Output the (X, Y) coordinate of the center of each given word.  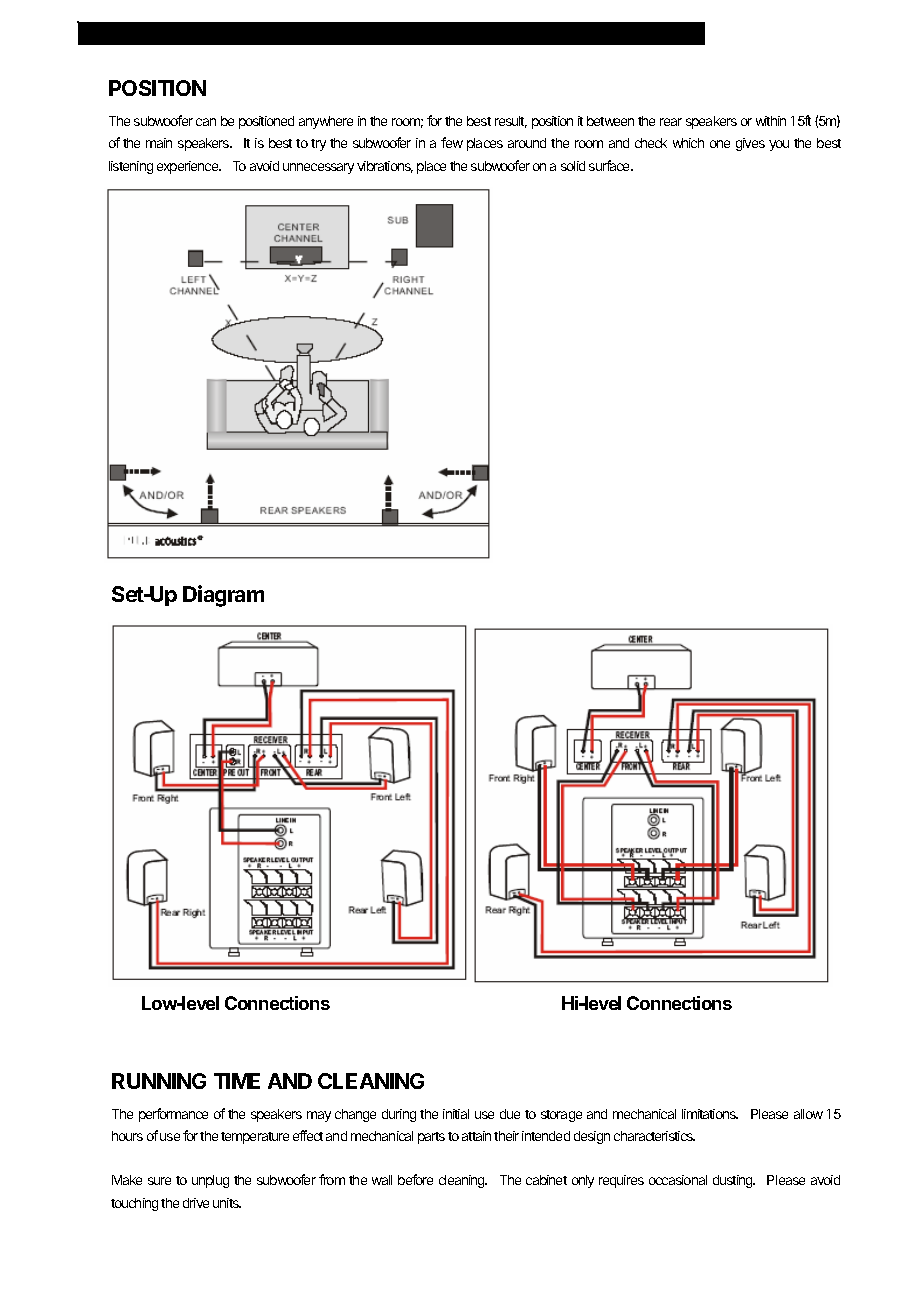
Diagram (223, 596)
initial (456, 1114)
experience (189, 167)
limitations (710, 1114)
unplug (210, 1181)
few (452, 142)
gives (750, 144)
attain (476, 1136)
